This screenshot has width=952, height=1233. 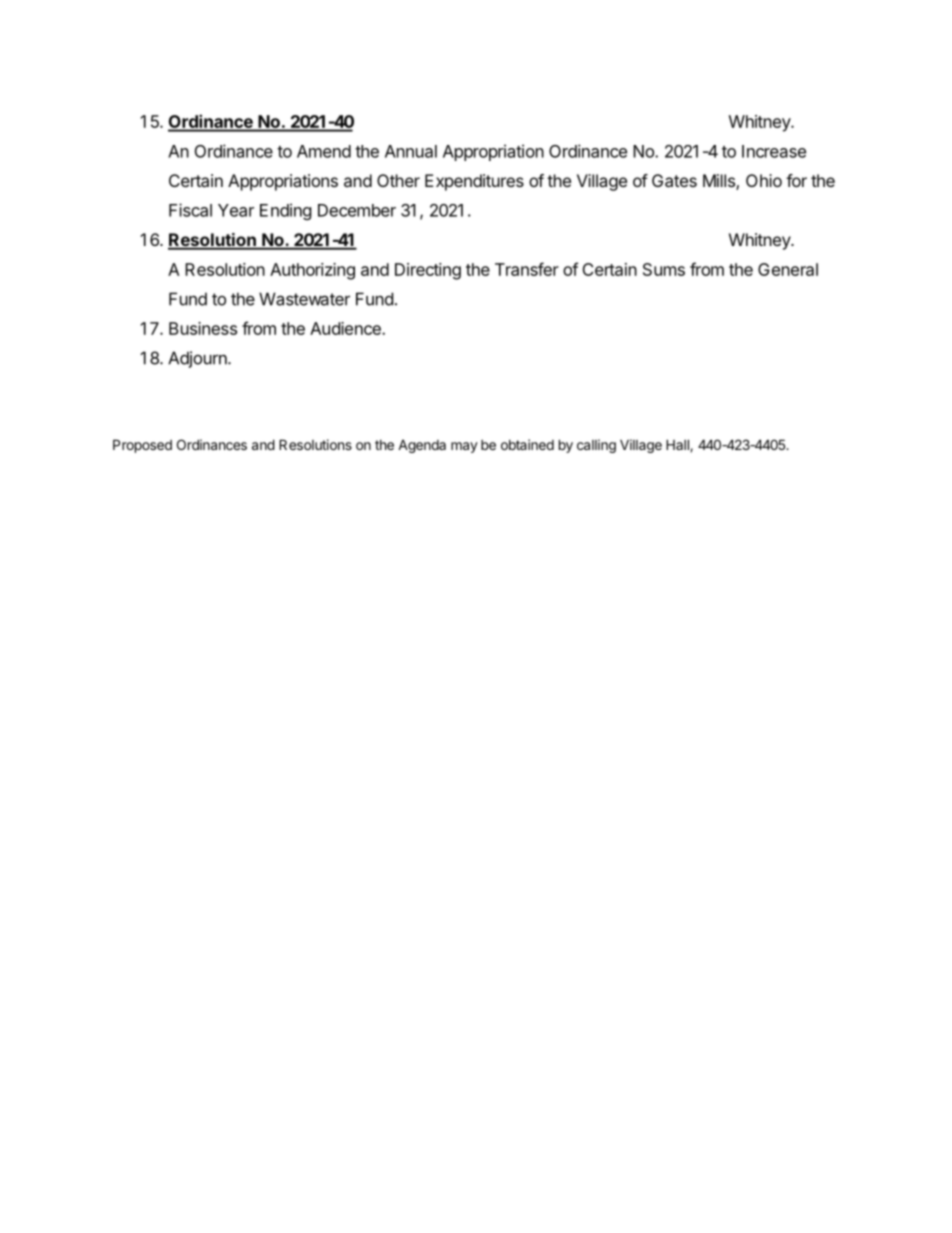 What do you see at coordinates (428, 271) in the screenshot?
I see `Directing` at bounding box center [428, 271].
